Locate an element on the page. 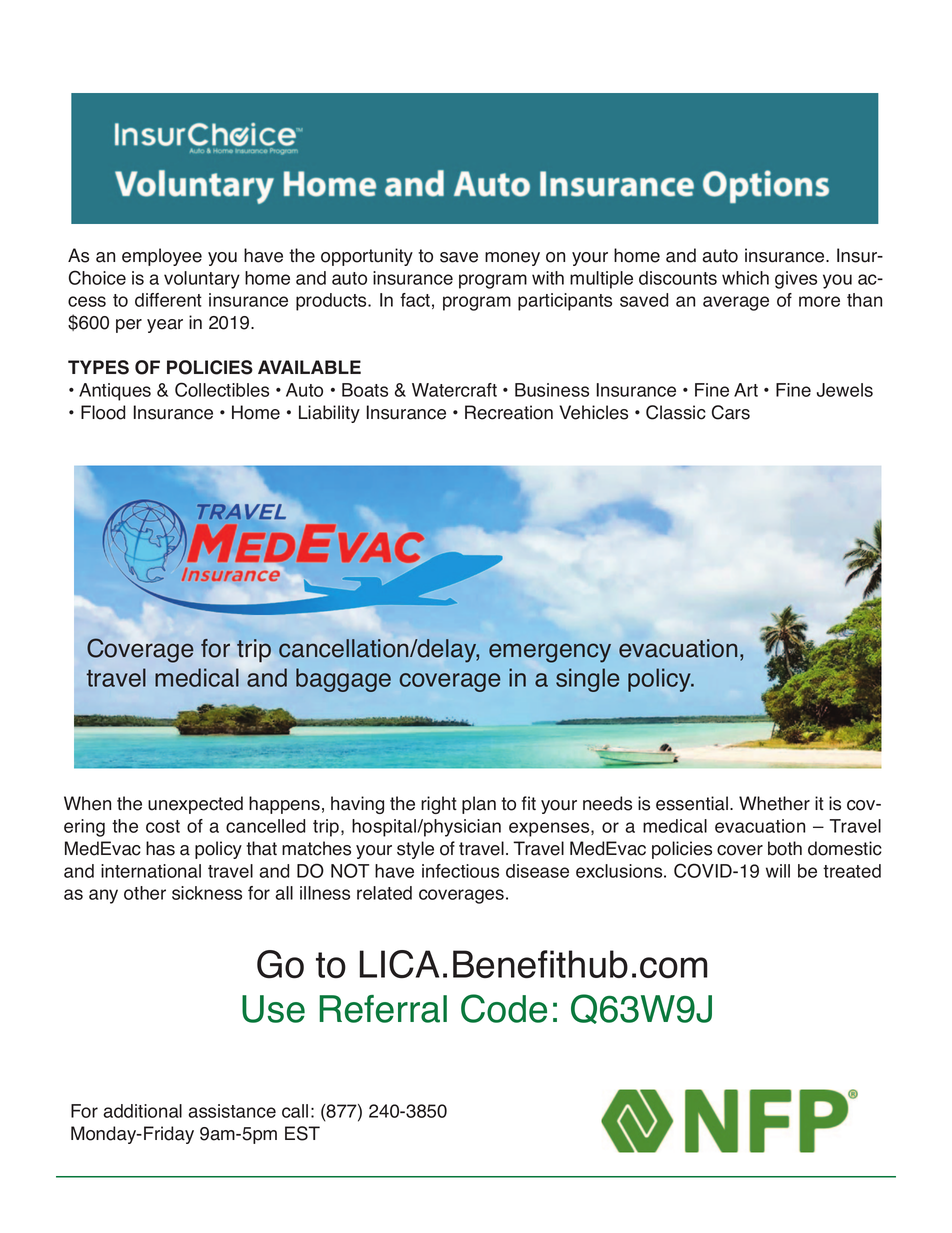 The width and height of the image is (952, 1233). Referral is located at coordinates (383, 1009).
